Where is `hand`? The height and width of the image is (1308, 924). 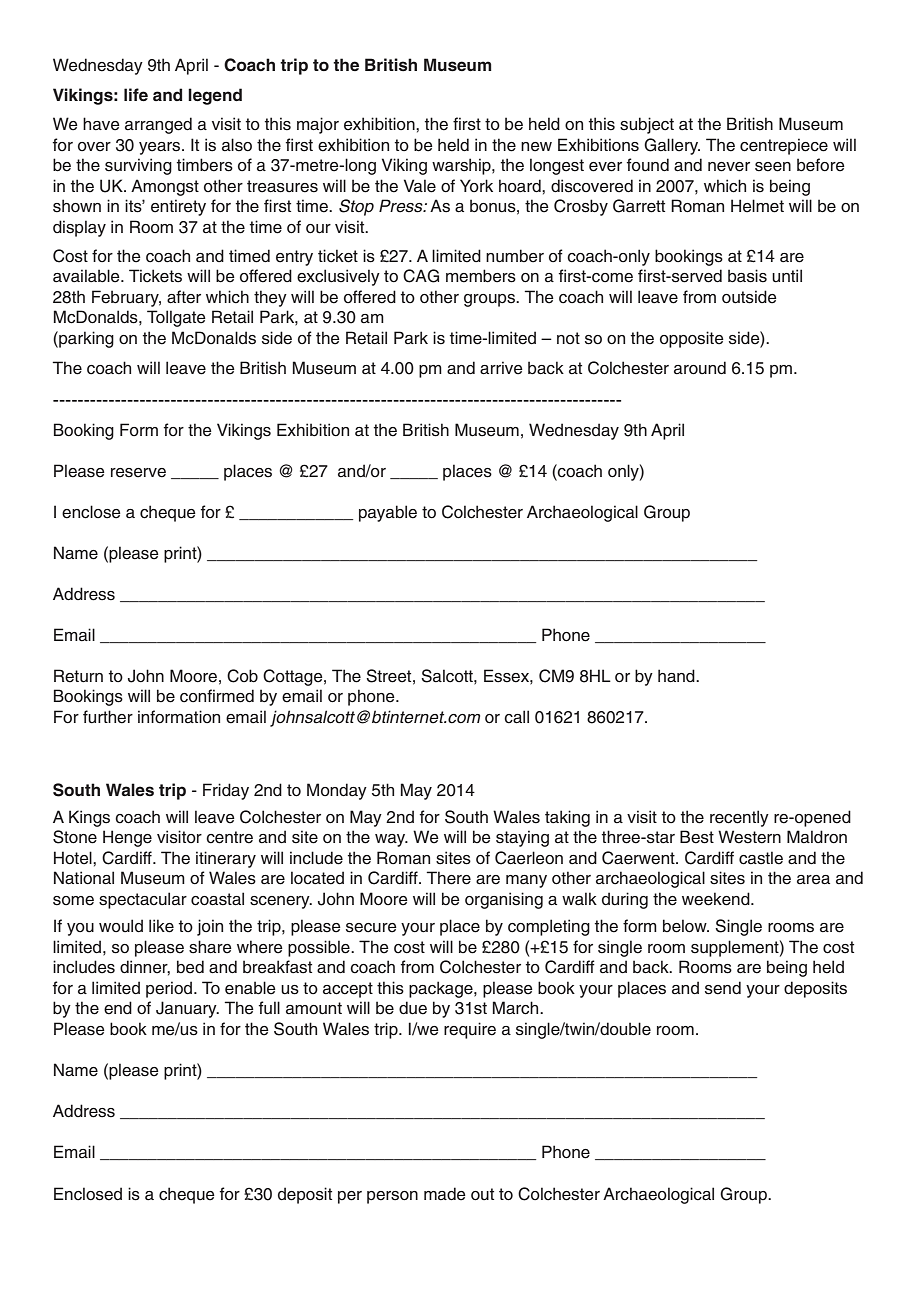
hand is located at coordinates (677, 676).
